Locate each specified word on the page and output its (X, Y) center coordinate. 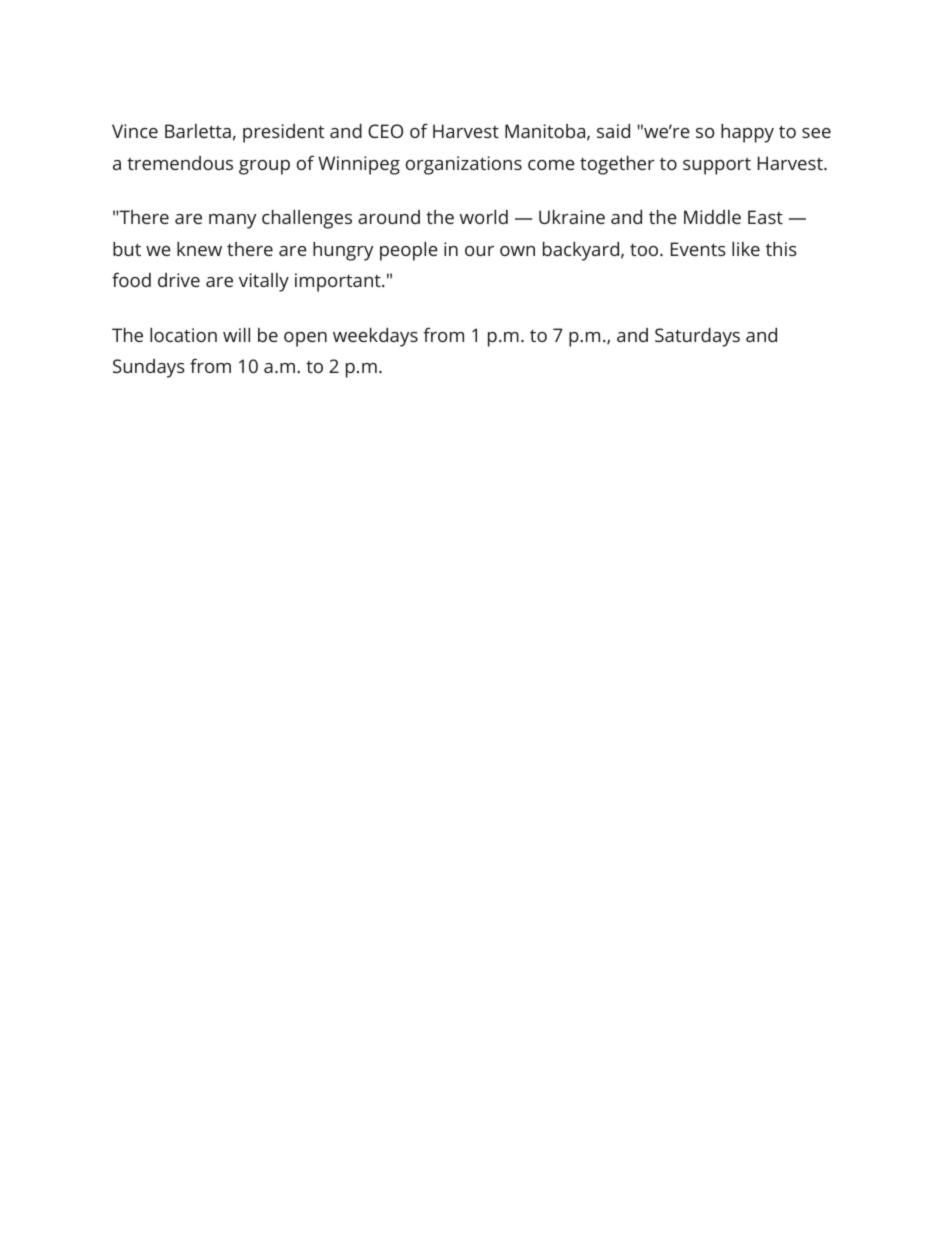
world (484, 217)
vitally (264, 282)
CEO (385, 131)
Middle (712, 217)
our (479, 251)
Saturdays (697, 337)
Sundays (149, 368)
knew (199, 249)
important (339, 282)
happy (747, 133)
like (746, 249)
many (232, 221)
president (283, 133)
